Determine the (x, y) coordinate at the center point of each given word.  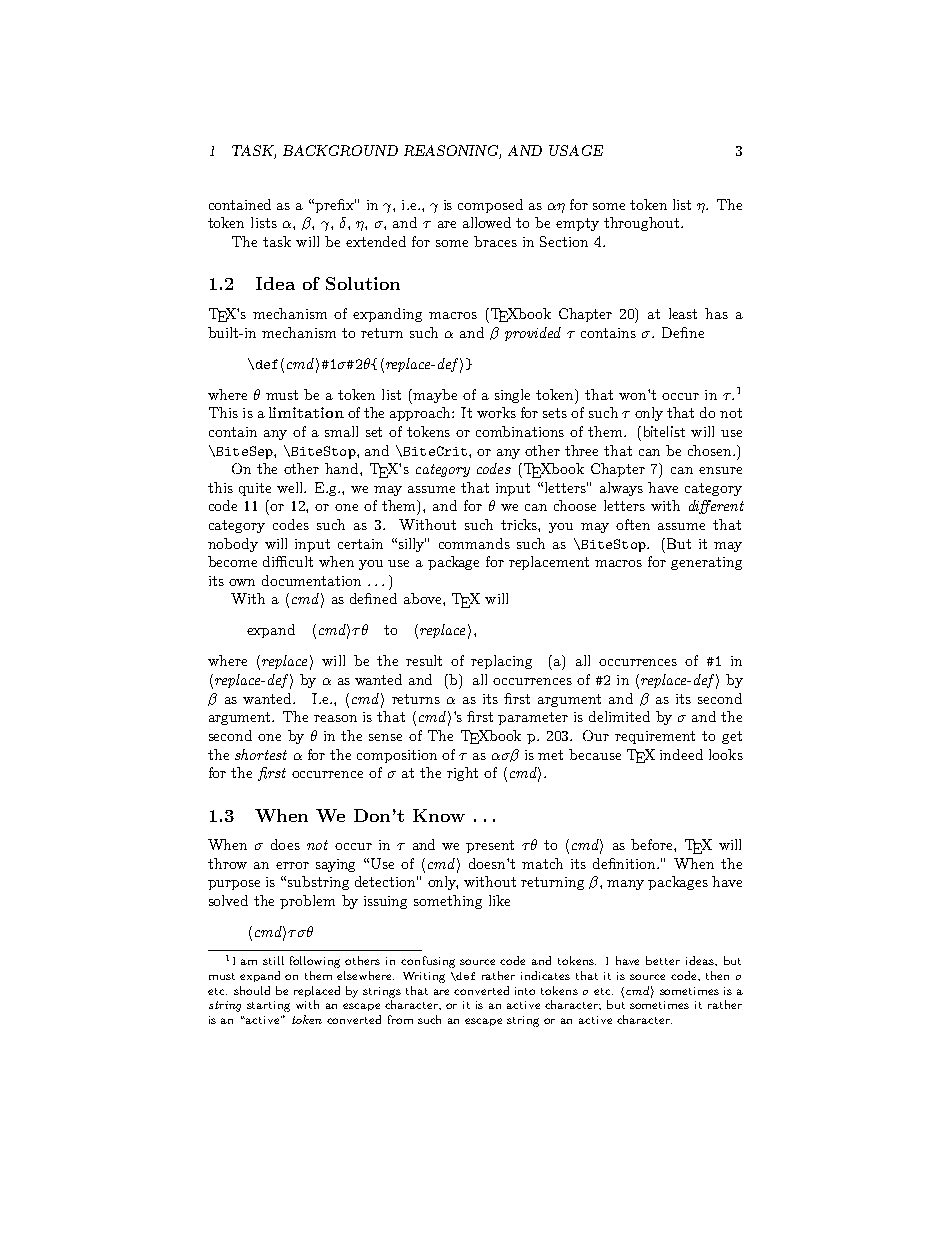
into (525, 991)
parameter (533, 718)
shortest (261, 754)
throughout (643, 224)
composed (490, 206)
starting (268, 1006)
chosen (711, 450)
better (663, 960)
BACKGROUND (340, 150)
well (291, 487)
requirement (655, 737)
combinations (520, 431)
